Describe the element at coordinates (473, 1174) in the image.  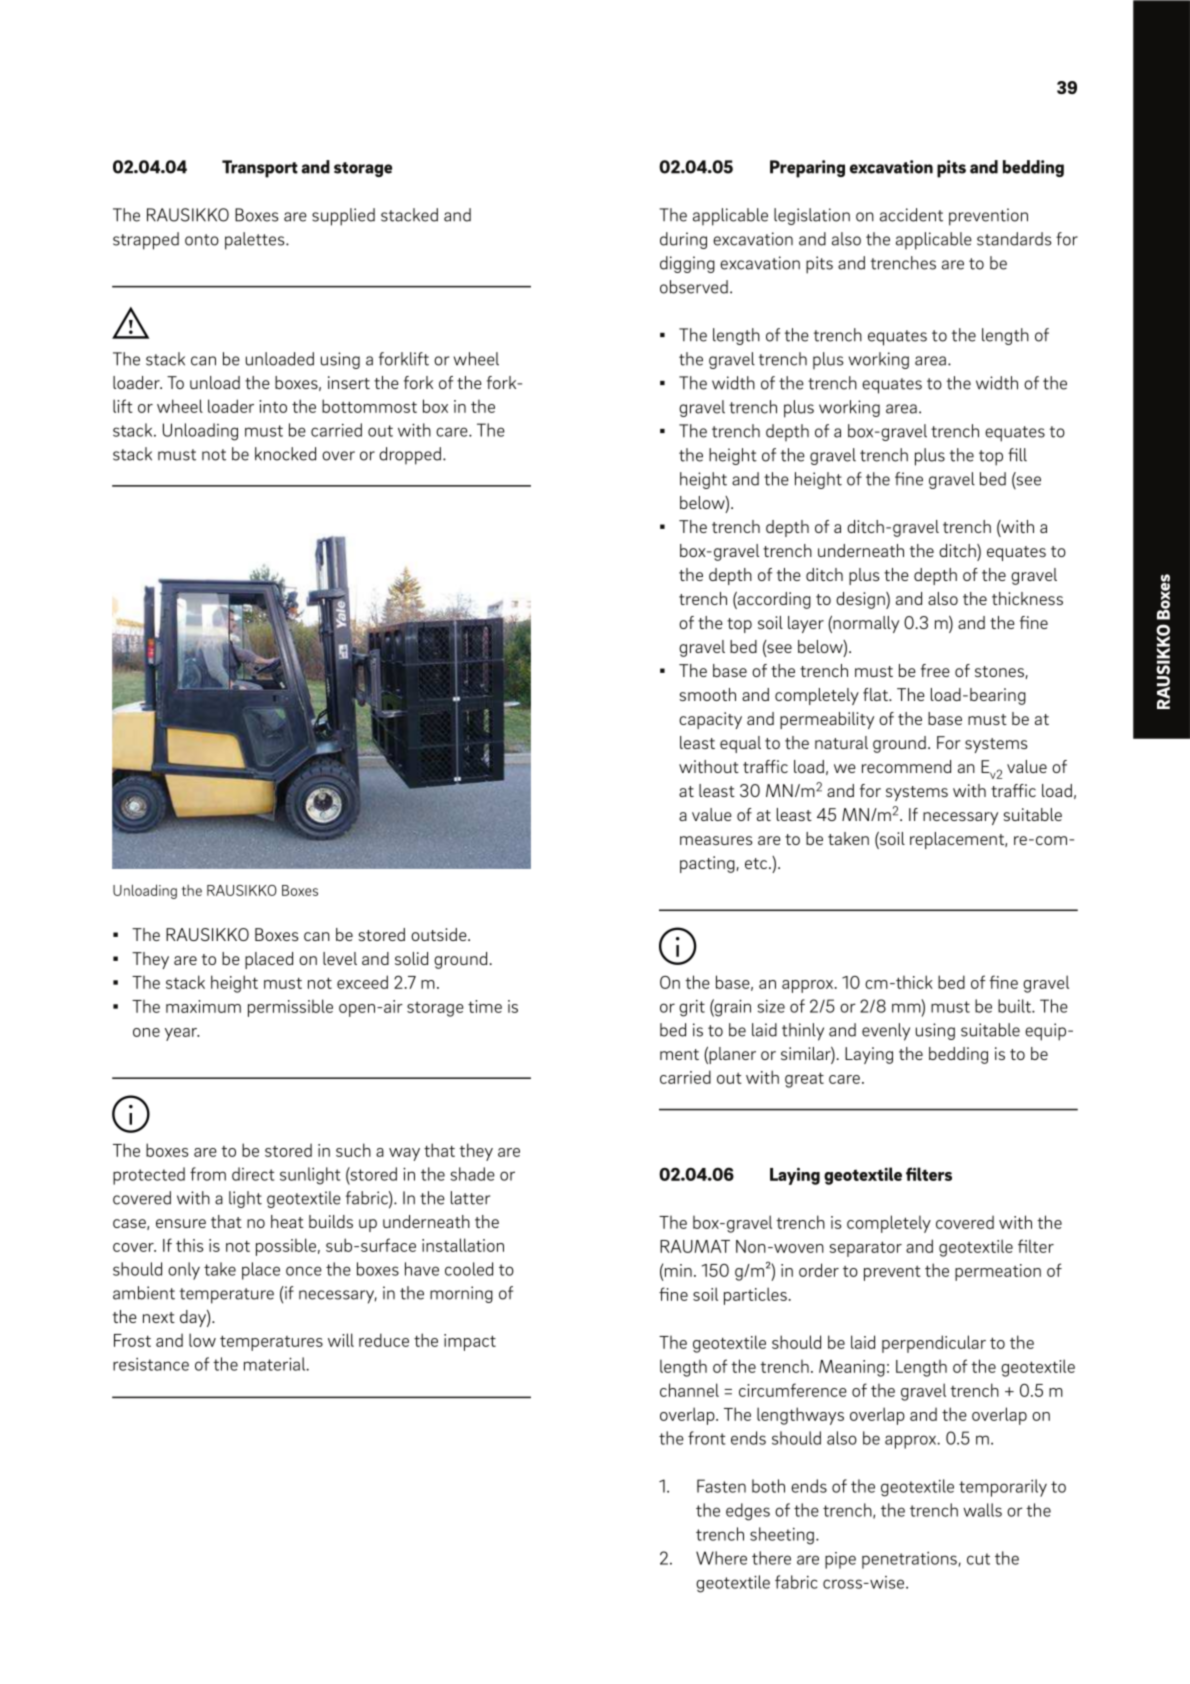
I see `shade` at that location.
